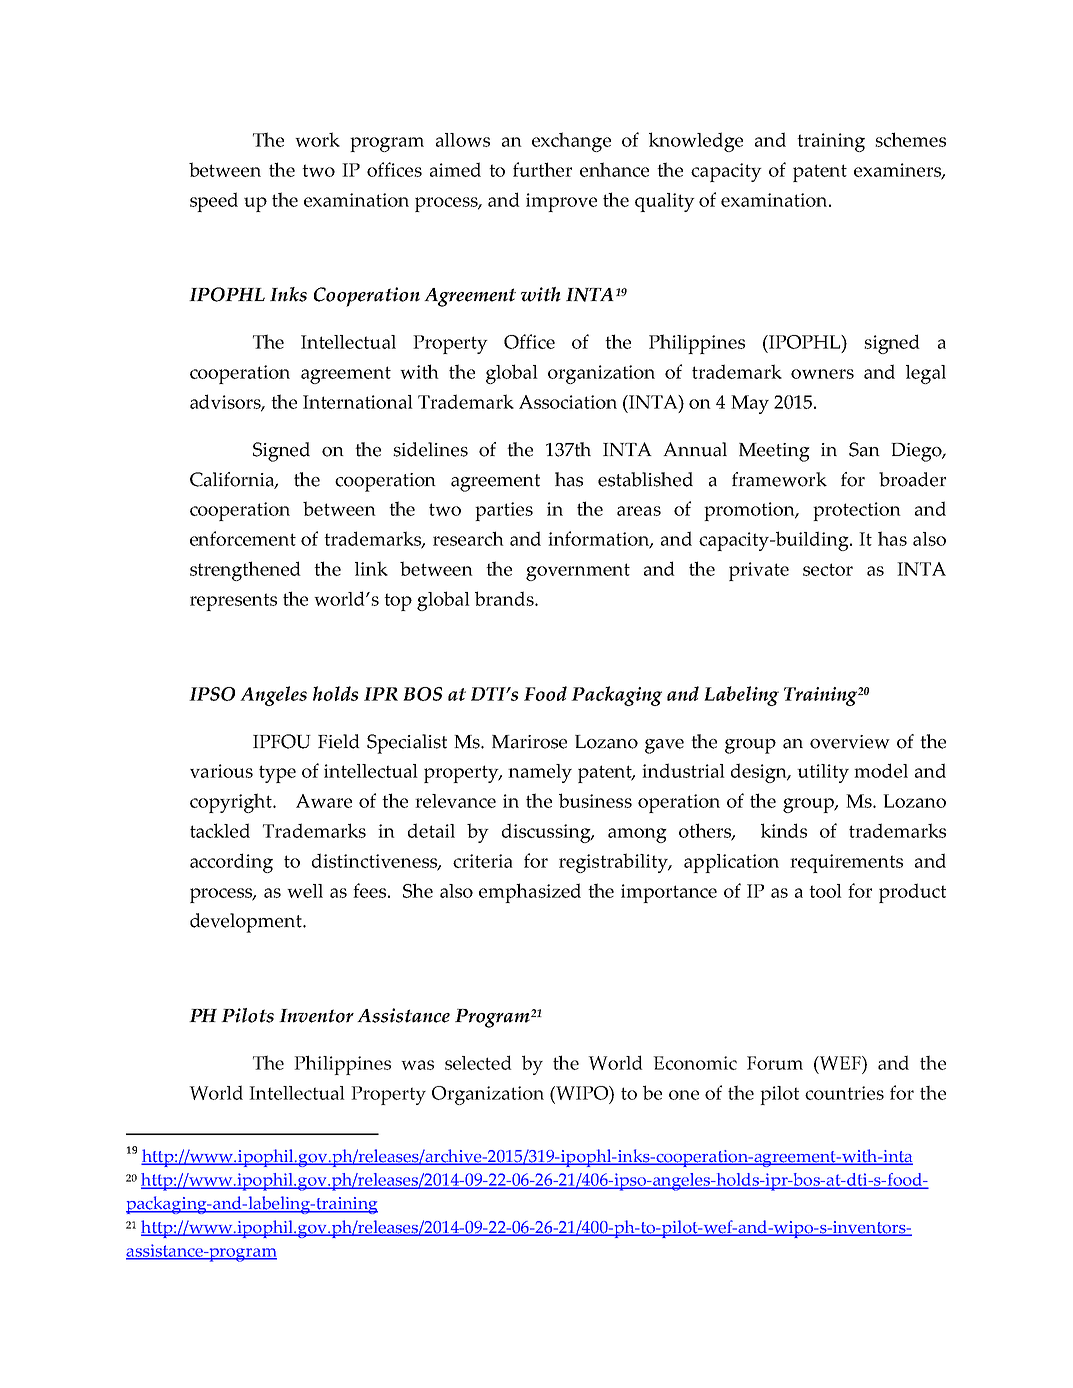  I want to click on speed, so click(214, 202).
